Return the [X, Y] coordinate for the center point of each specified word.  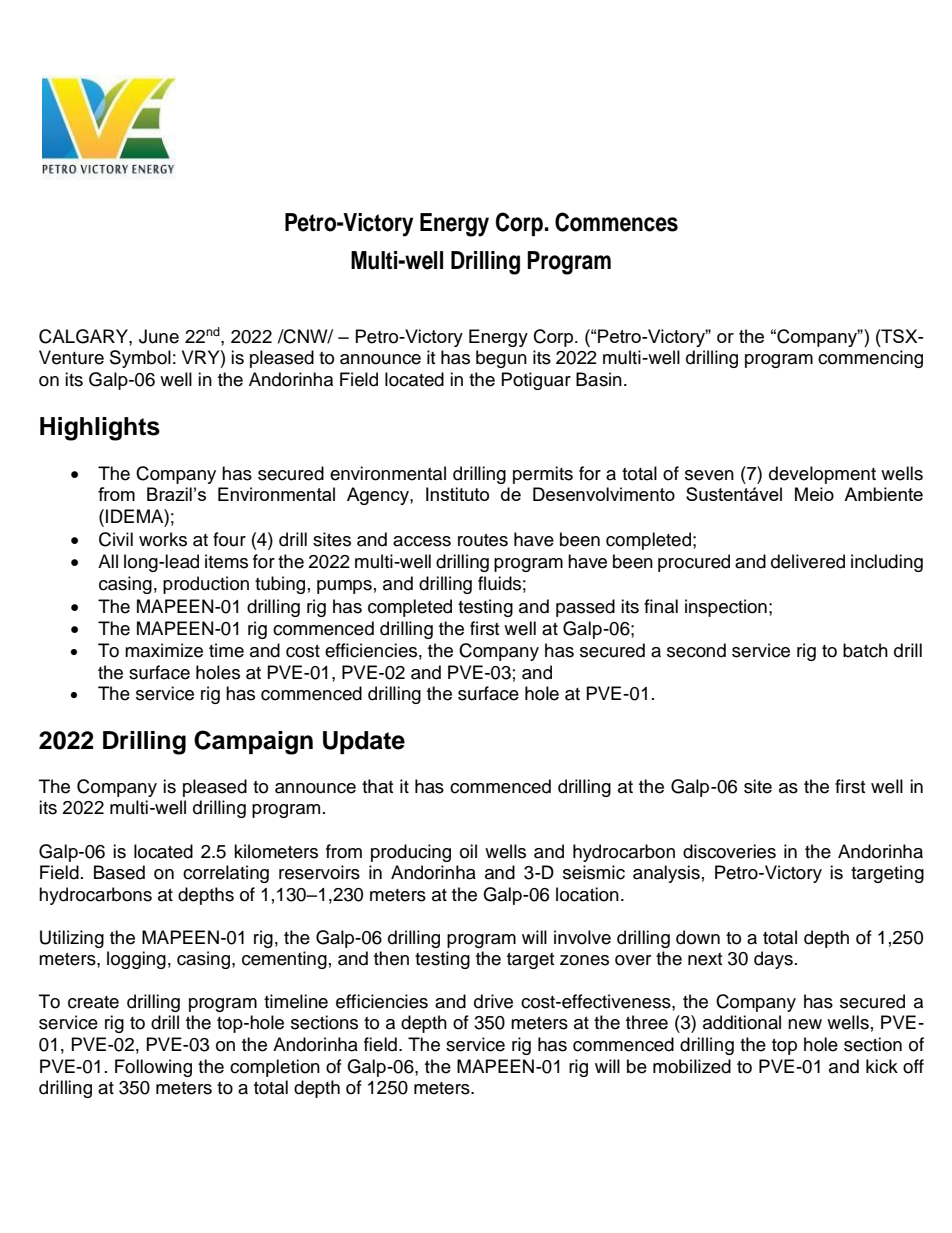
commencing [870, 359]
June [159, 336]
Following [153, 1068]
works [163, 539]
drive [493, 1001]
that [377, 786]
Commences [616, 222]
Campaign [253, 742]
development [822, 475]
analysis [666, 874]
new [805, 1024]
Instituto [457, 494]
